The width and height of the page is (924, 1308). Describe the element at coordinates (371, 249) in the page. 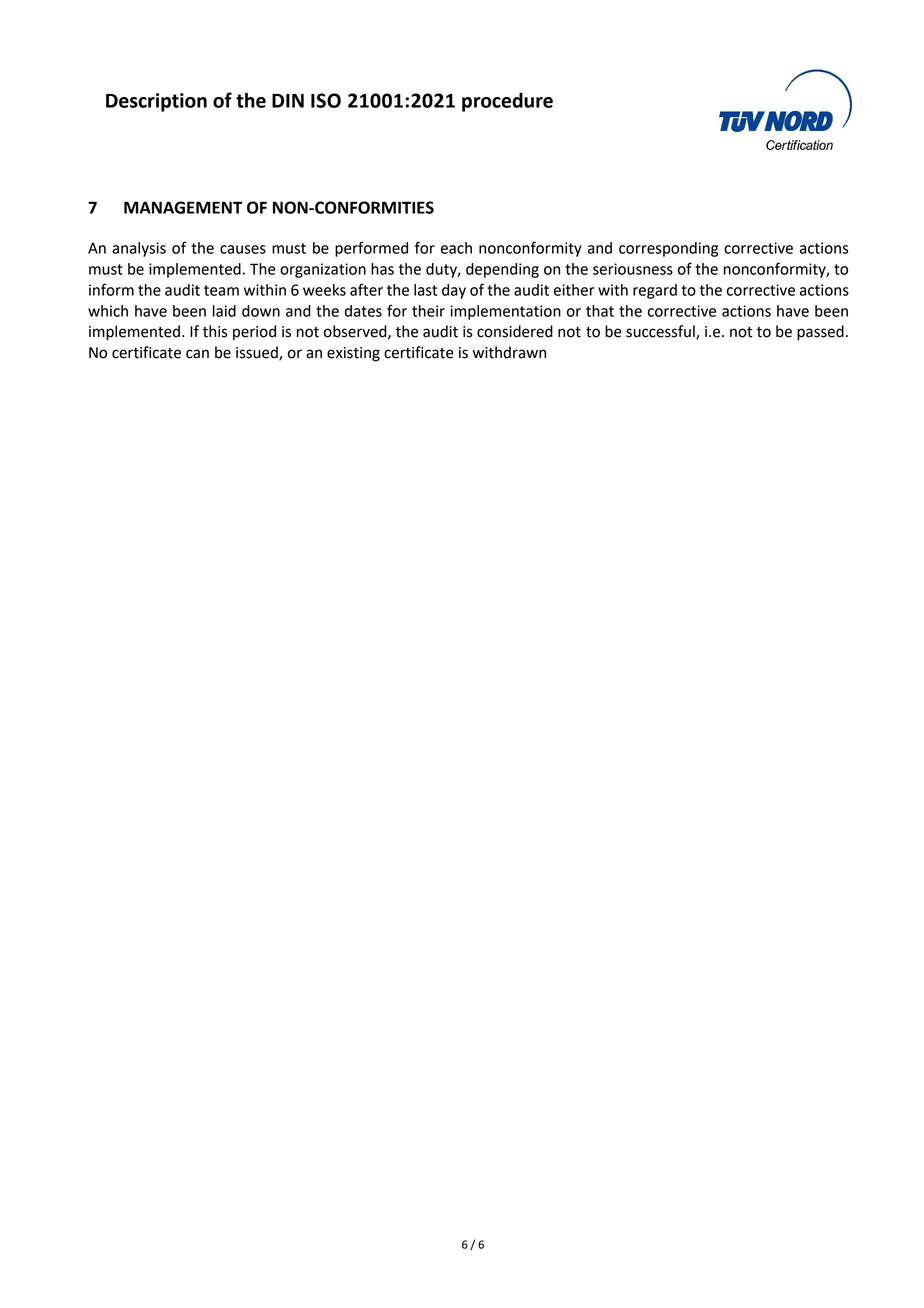

I see `performed` at that location.
